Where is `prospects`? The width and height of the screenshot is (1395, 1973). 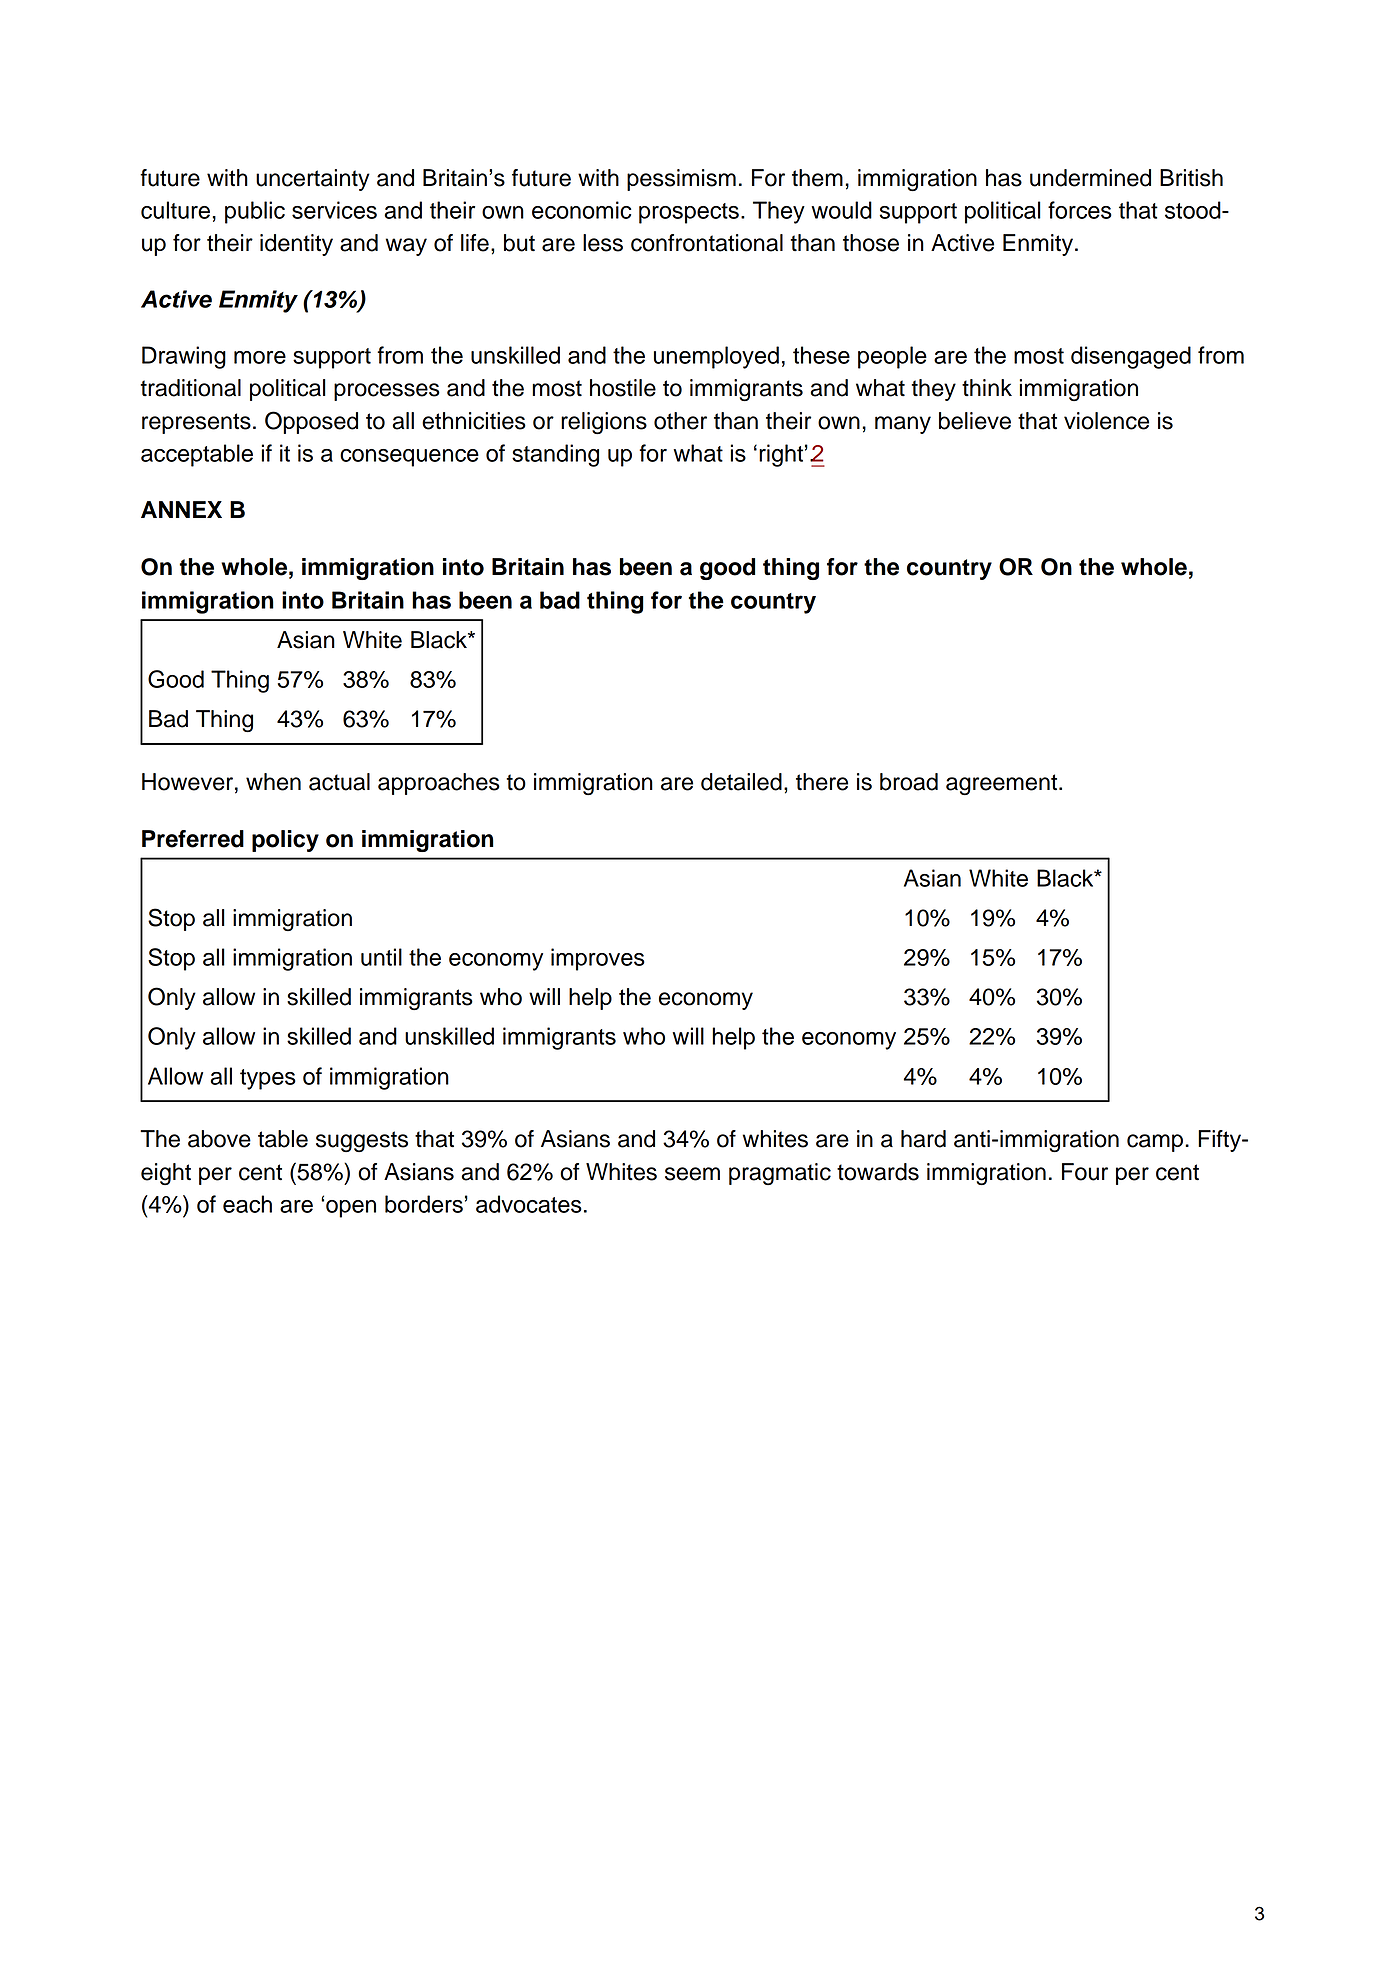
prospects is located at coordinates (689, 213).
